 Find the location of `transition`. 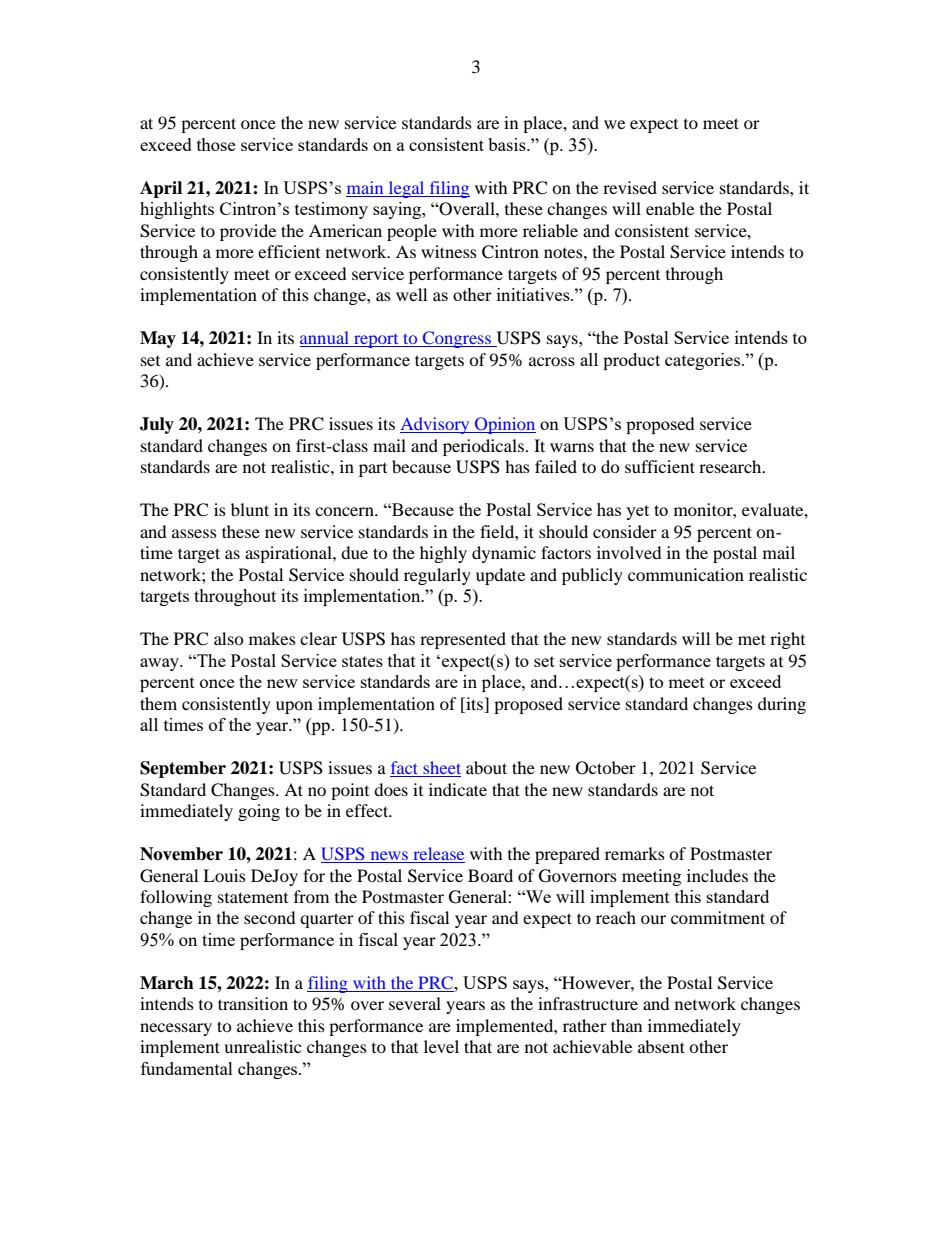

transition is located at coordinates (253, 1003).
